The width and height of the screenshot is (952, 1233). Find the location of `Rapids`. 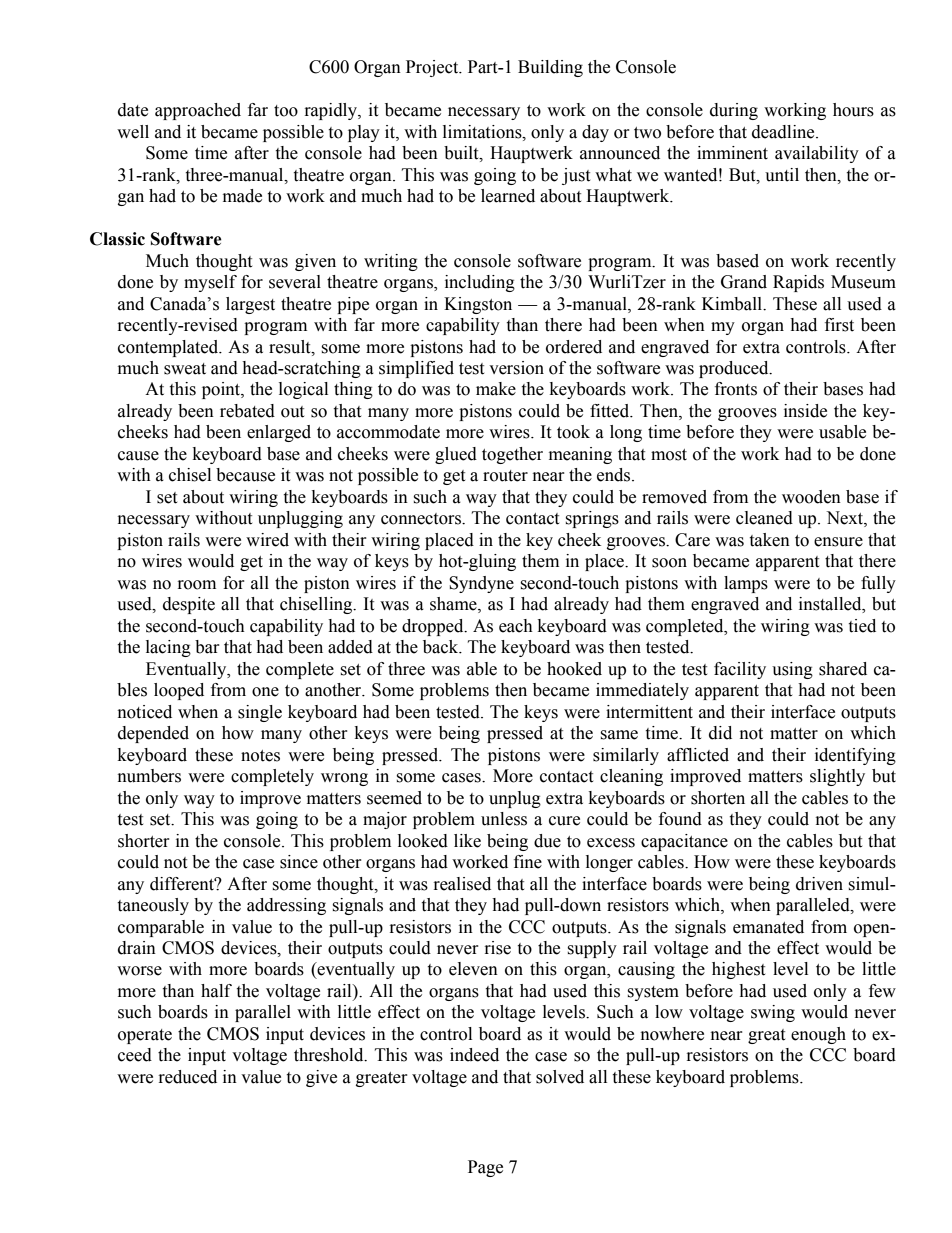

Rapids is located at coordinates (798, 283).
